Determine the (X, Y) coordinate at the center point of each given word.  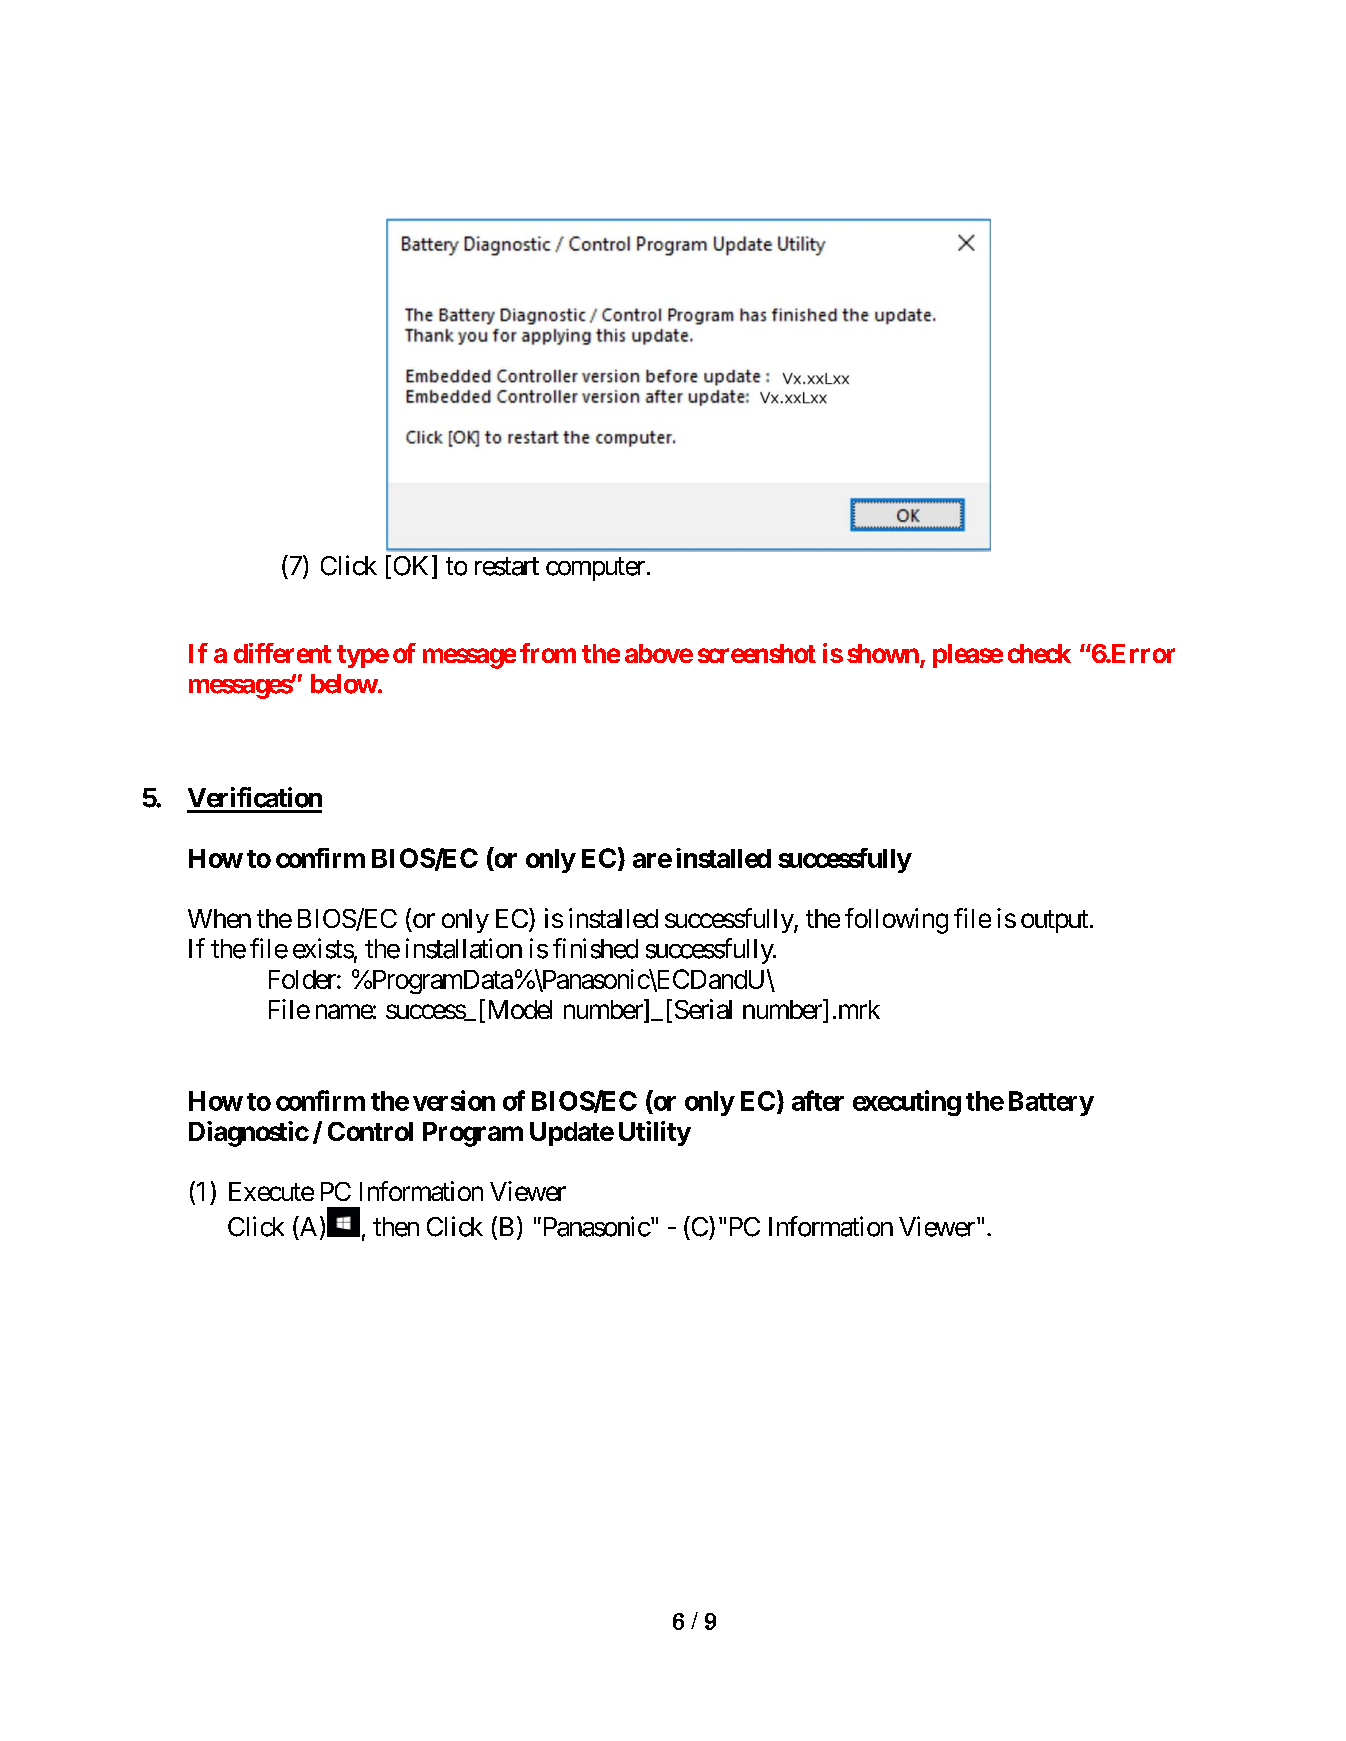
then (396, 1227)
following (896, 921)
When (219, 918)
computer (595, 569)
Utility (655, 1133)
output (1054, 921)
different (282, 653)
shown (883, 653)
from (548, 653)
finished (595, 948)
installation (464, 948)
